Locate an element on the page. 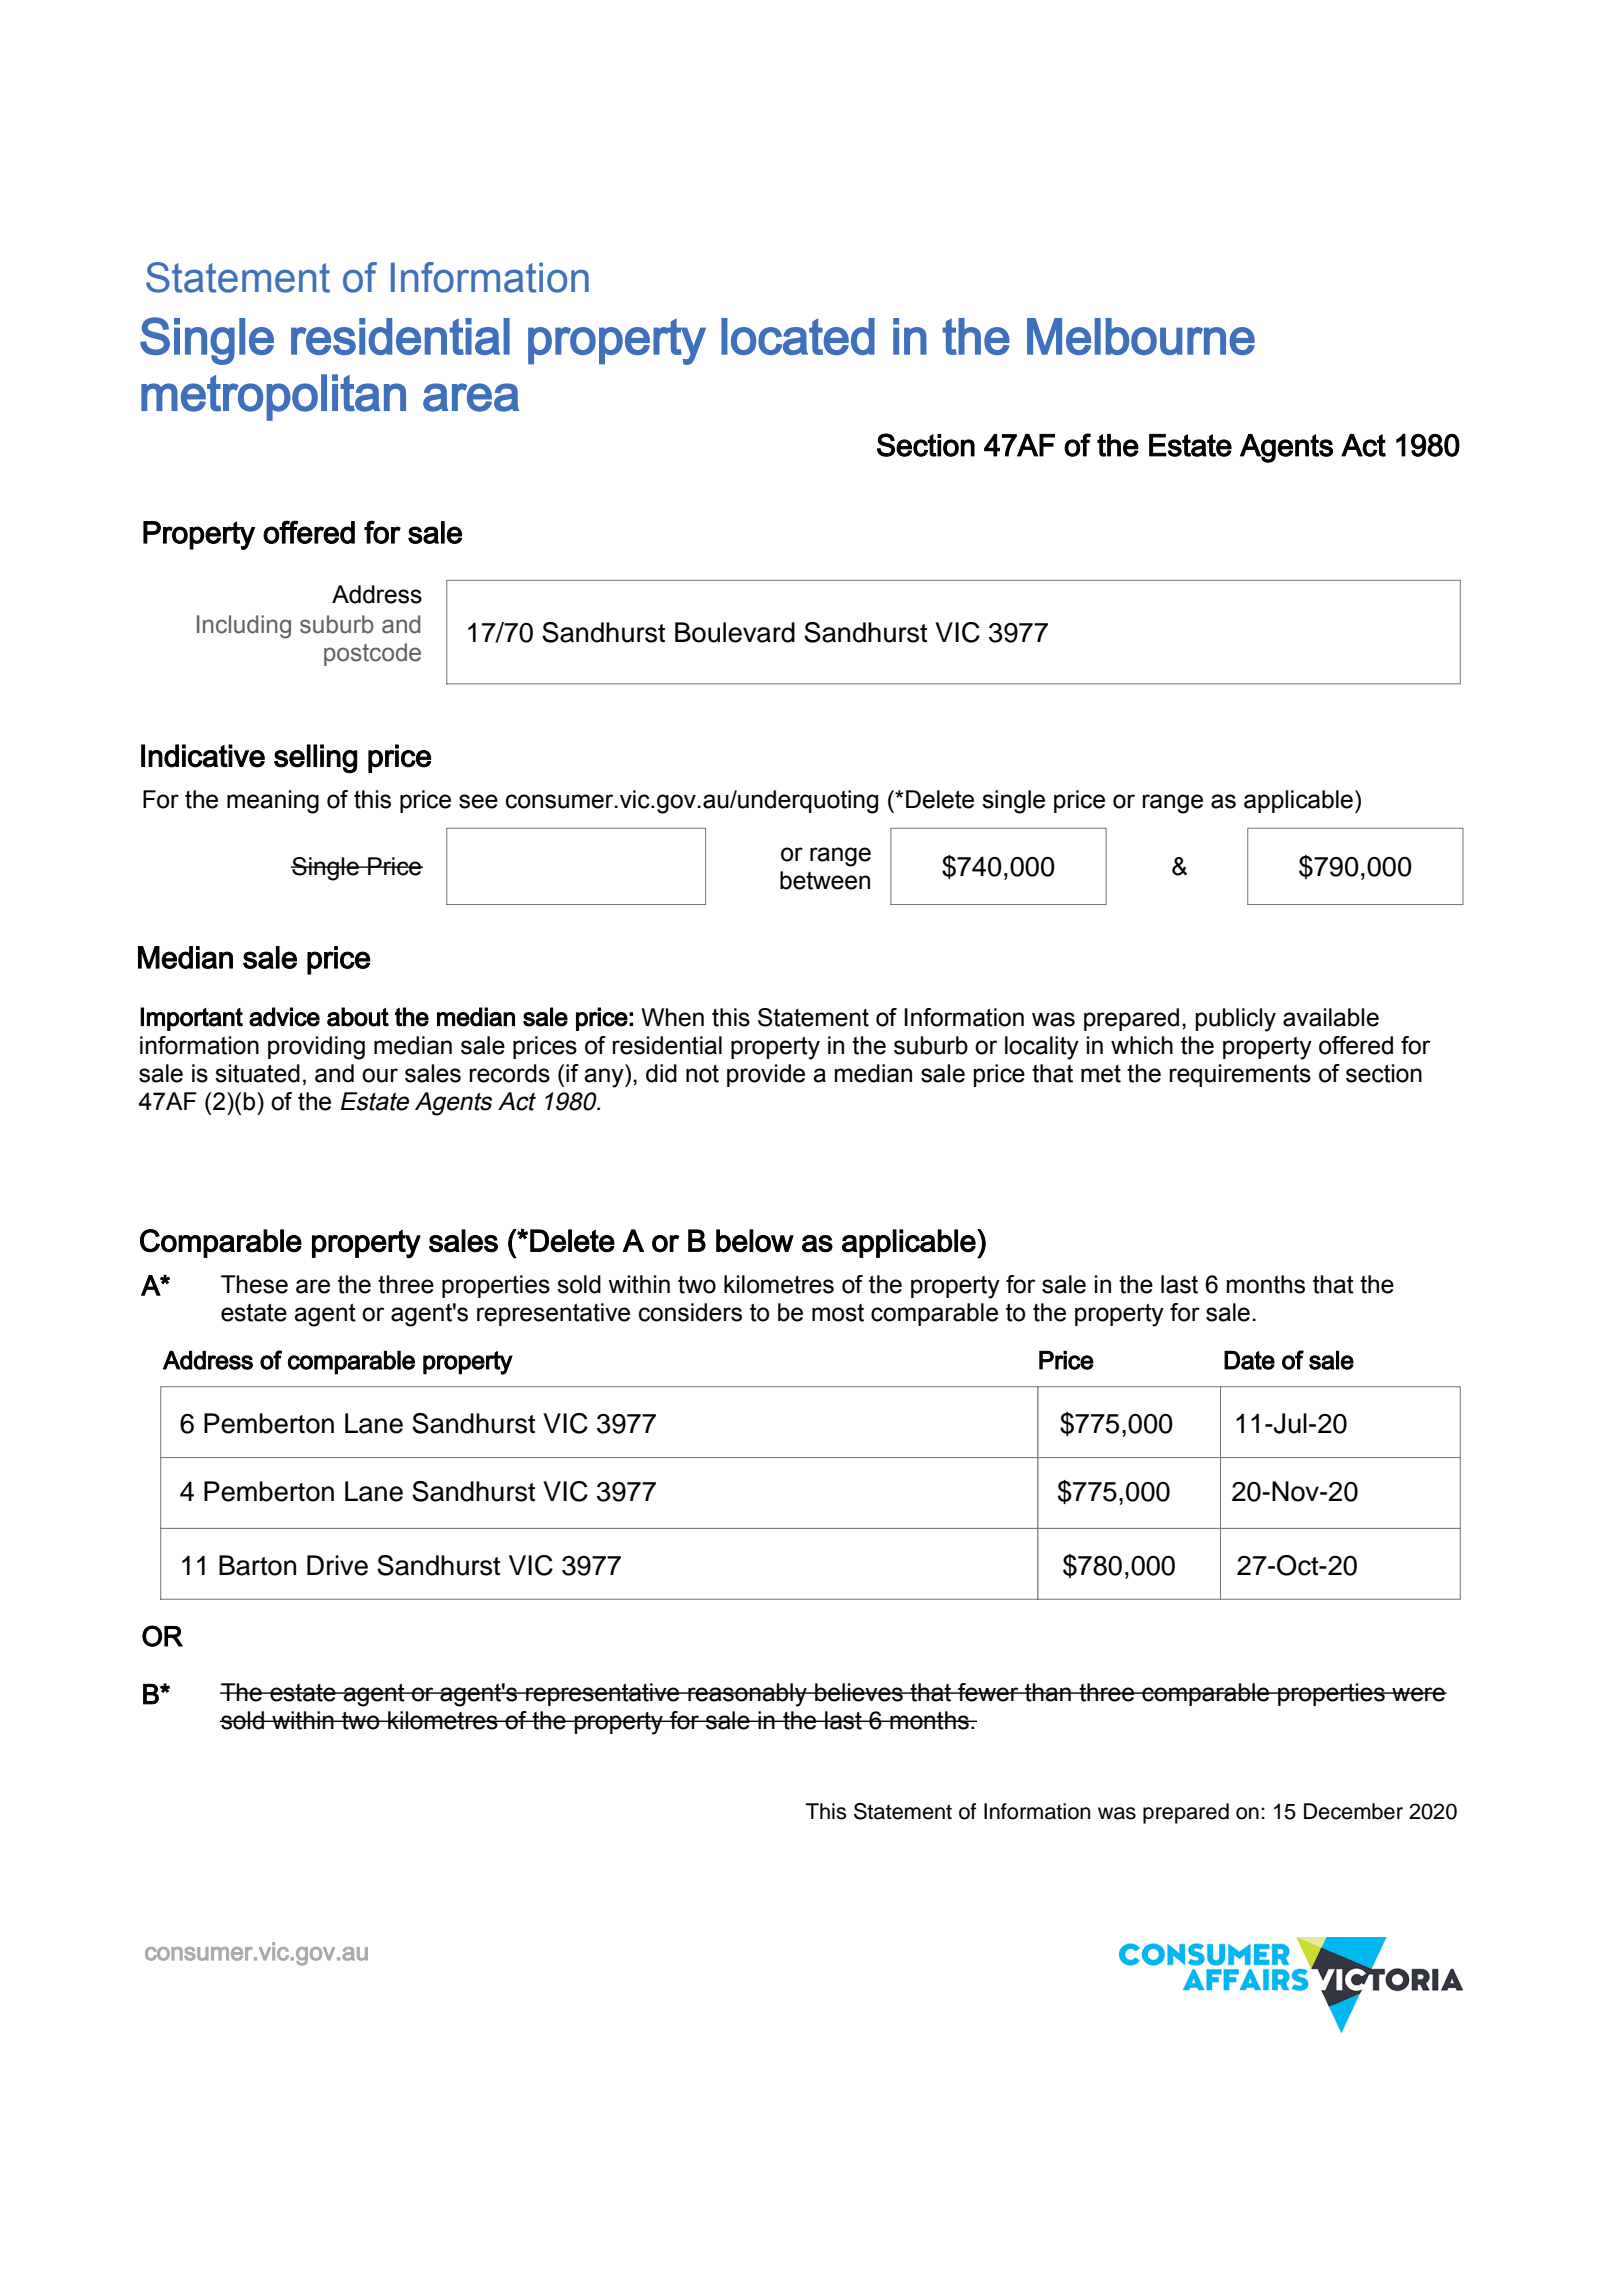 The height and width of the document is (2294, 1621). metropolitan is located at coordinates (273, 397).
